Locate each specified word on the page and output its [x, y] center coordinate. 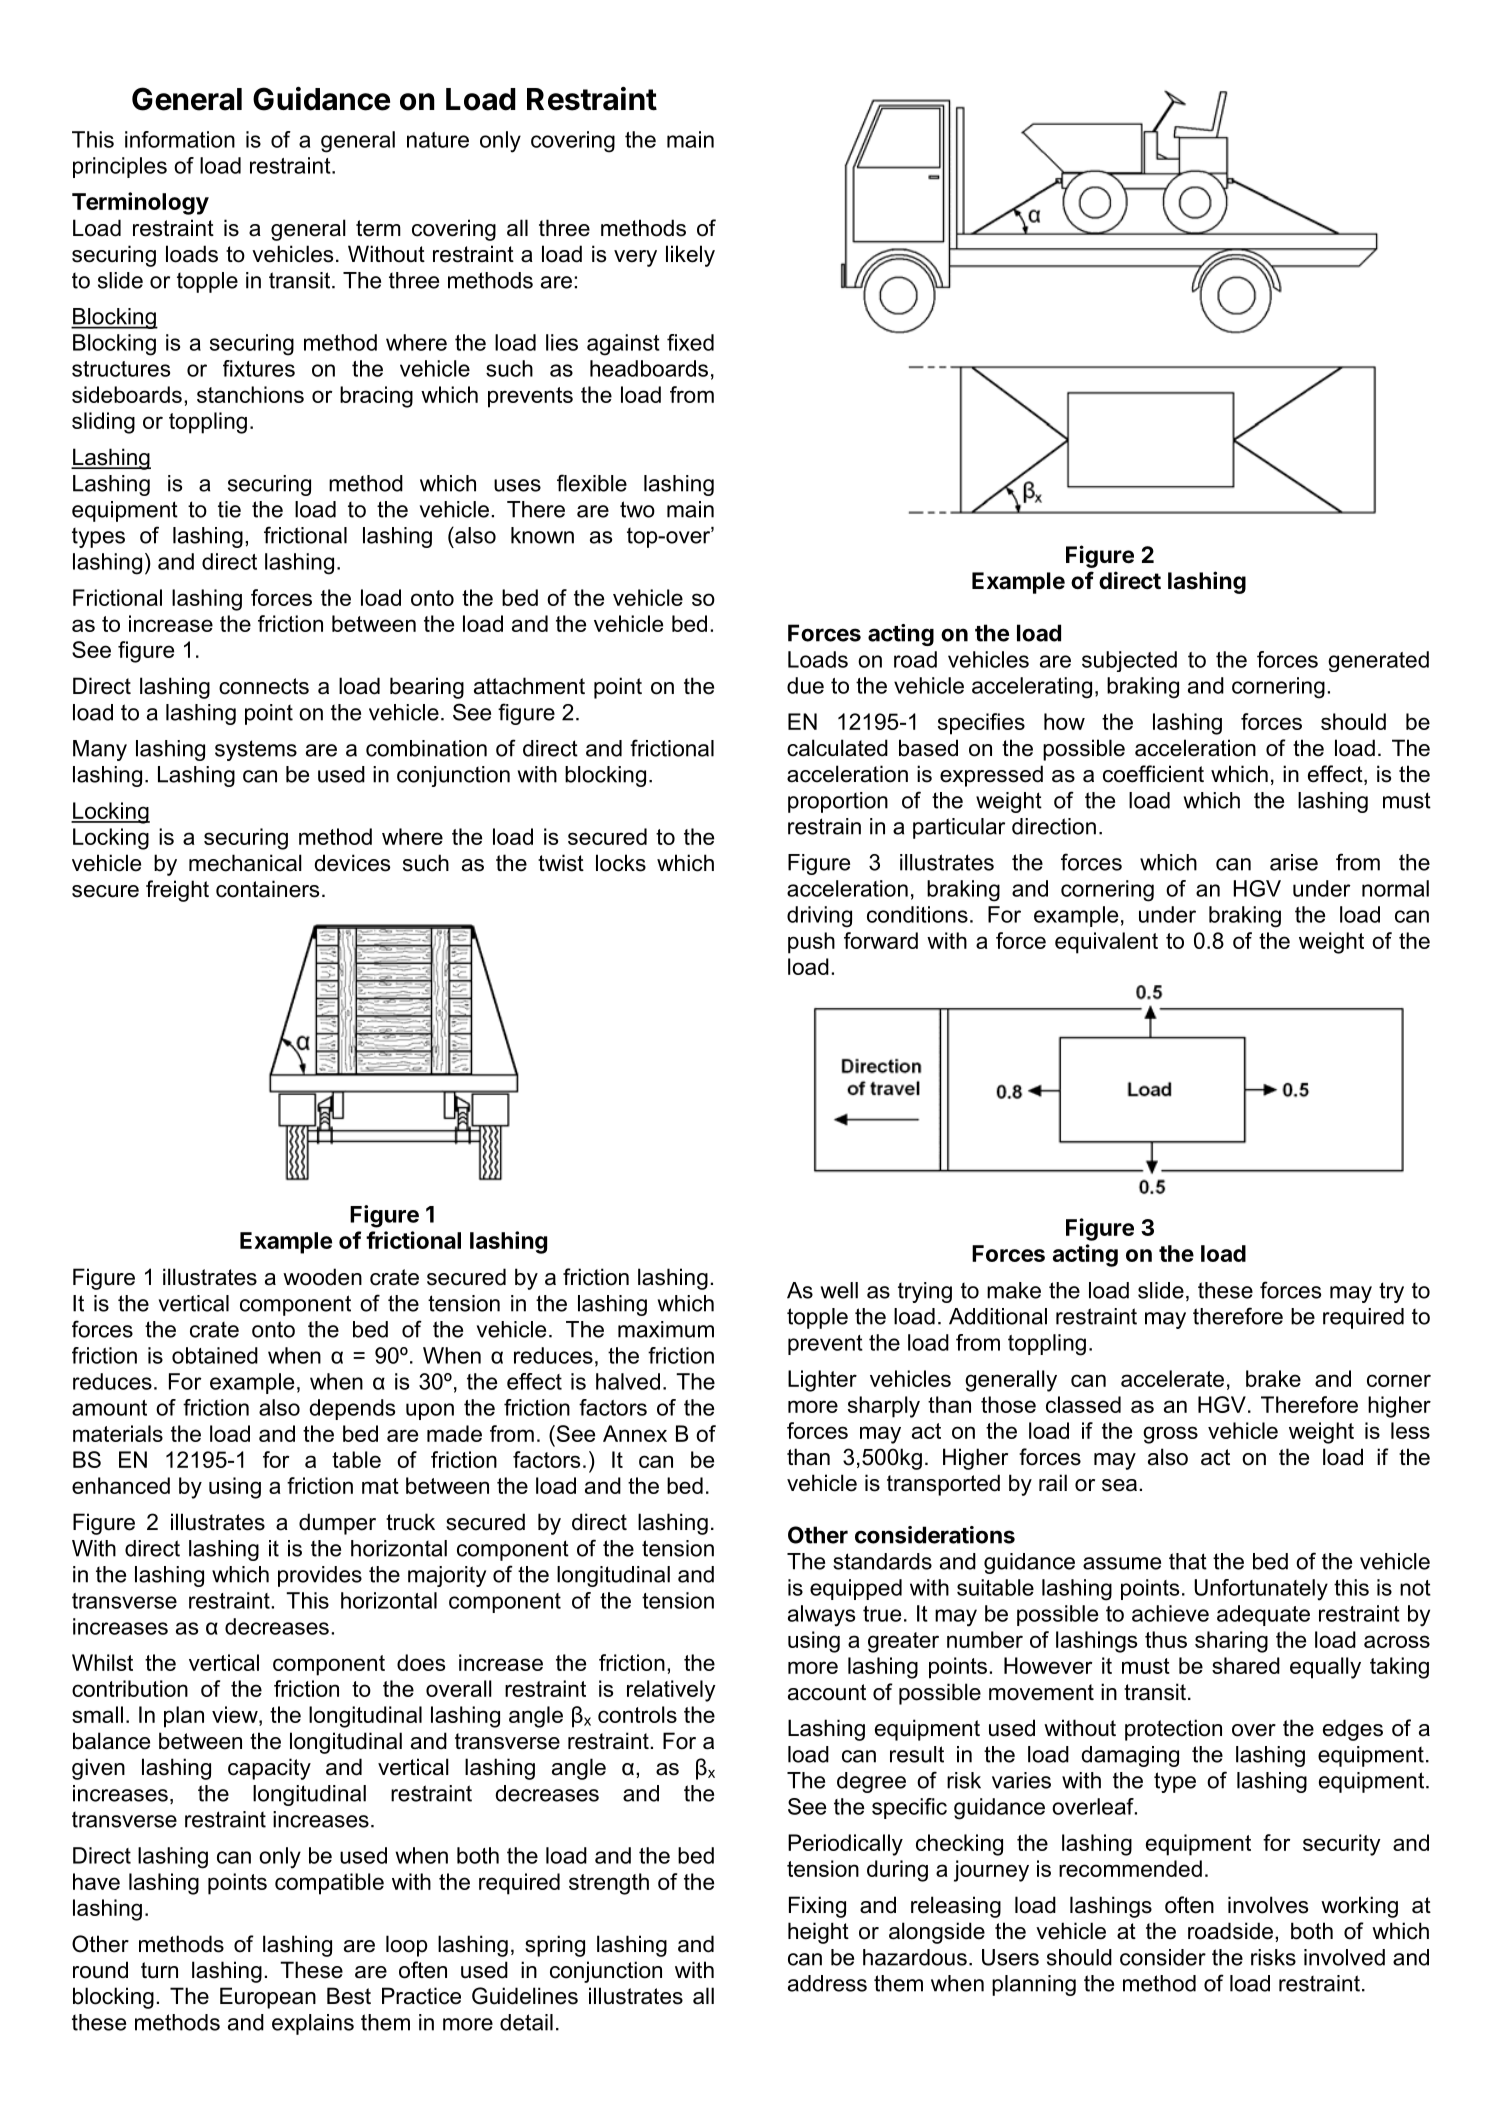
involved [1344, 1957]
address [827, 1983]
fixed [690, 342]
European [268, 1998]
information [180, 139]
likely [690, 256]
